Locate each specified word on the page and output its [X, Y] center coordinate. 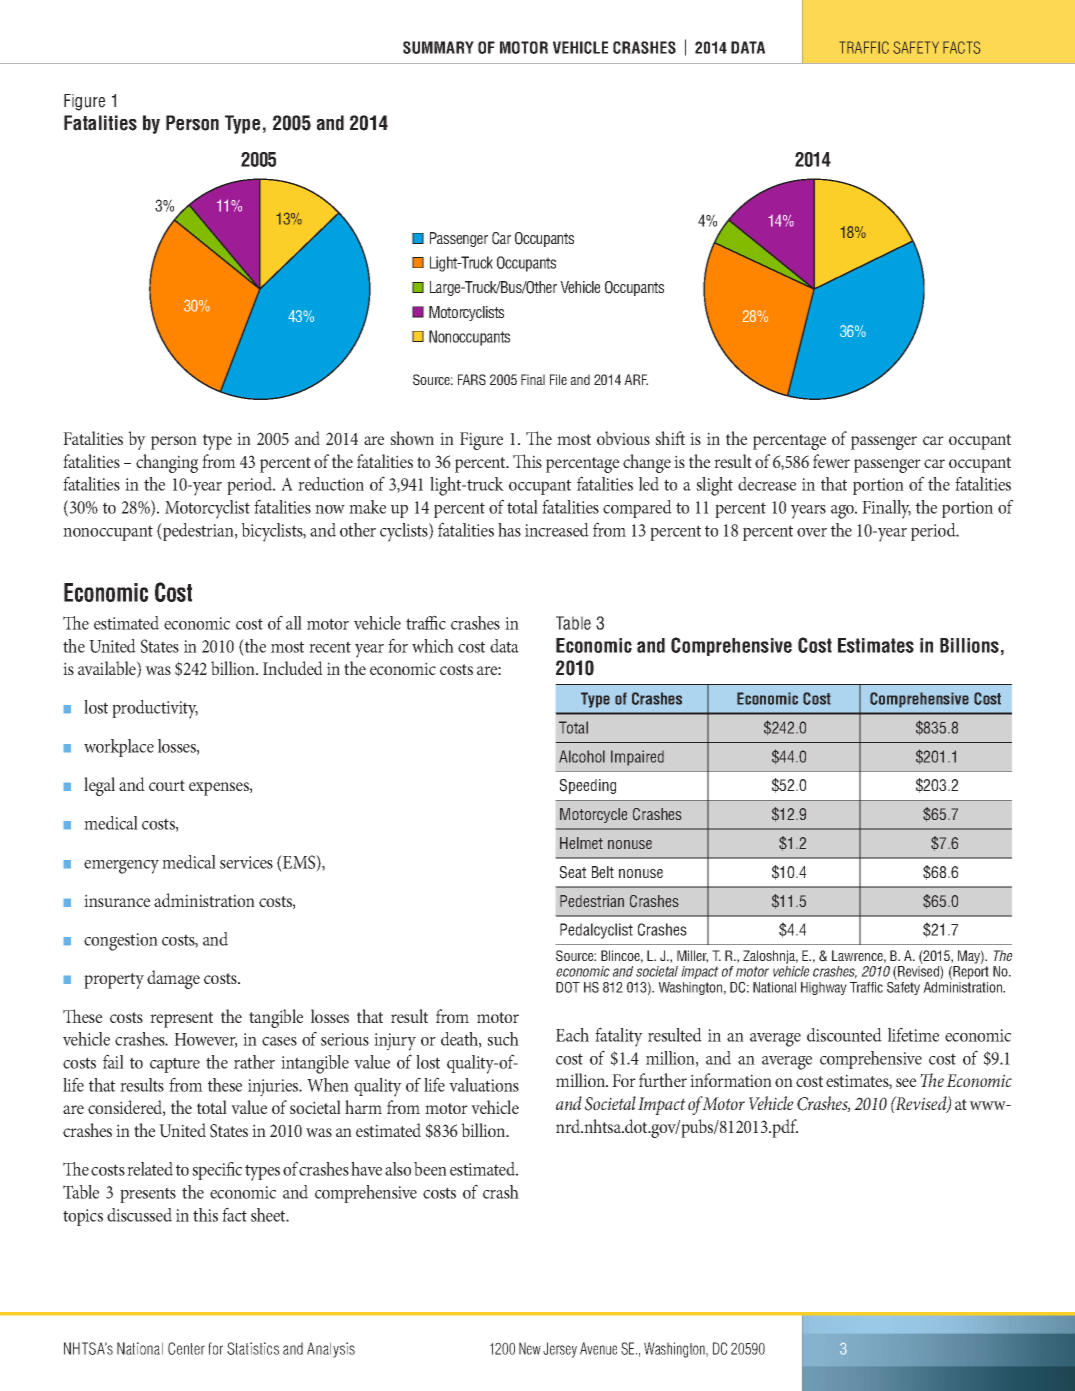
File [558, 379]
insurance [117, 900]
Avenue [598, 1348]
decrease [767, 484]
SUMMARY [438, 47]
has [509, 530]
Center [186, 1348]
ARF [636, 379]
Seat [573, 872]
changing [167, 463]
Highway [824, 988]
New [530, 1348]
